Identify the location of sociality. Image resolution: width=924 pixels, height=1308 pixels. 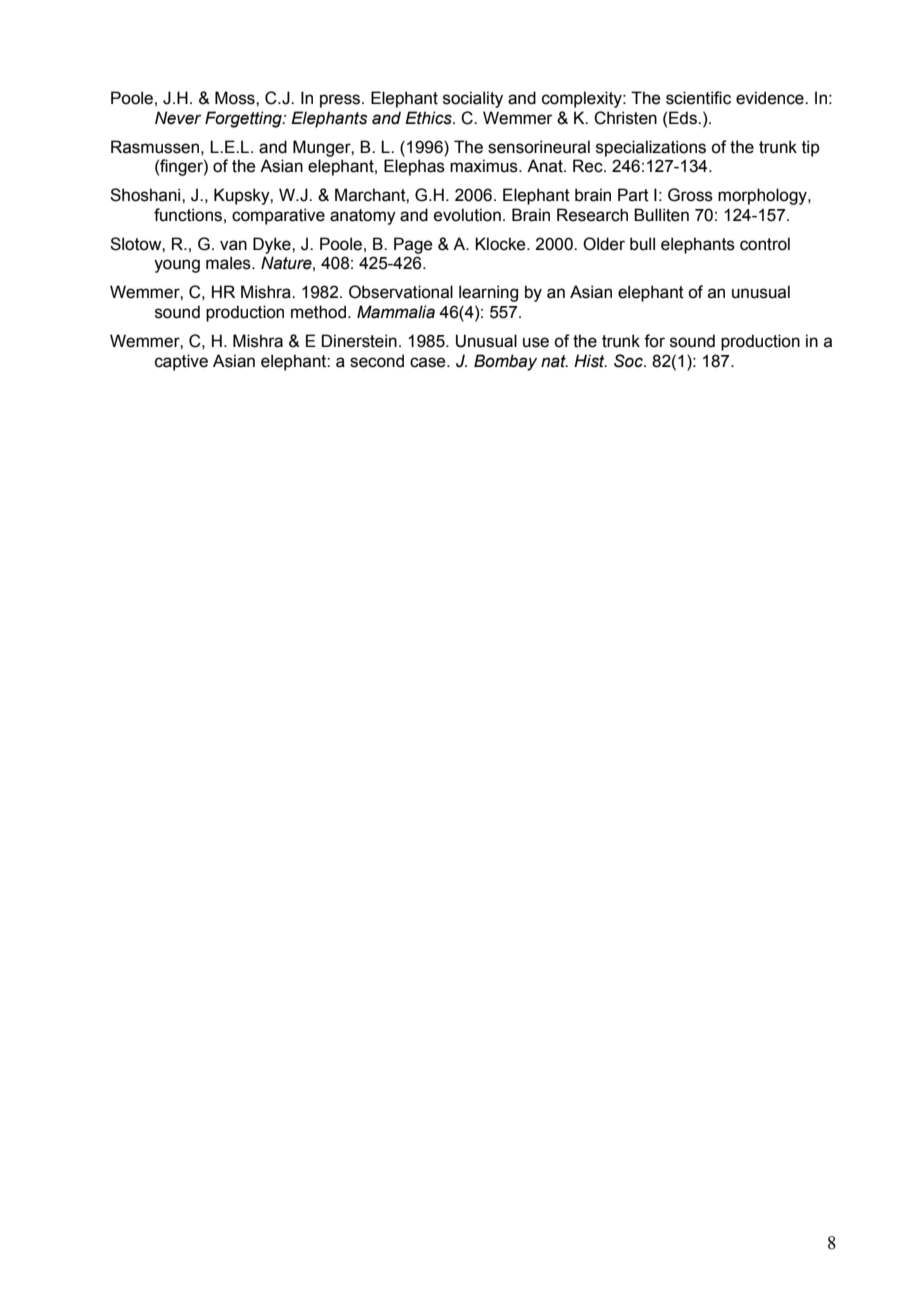
(473, 99).
